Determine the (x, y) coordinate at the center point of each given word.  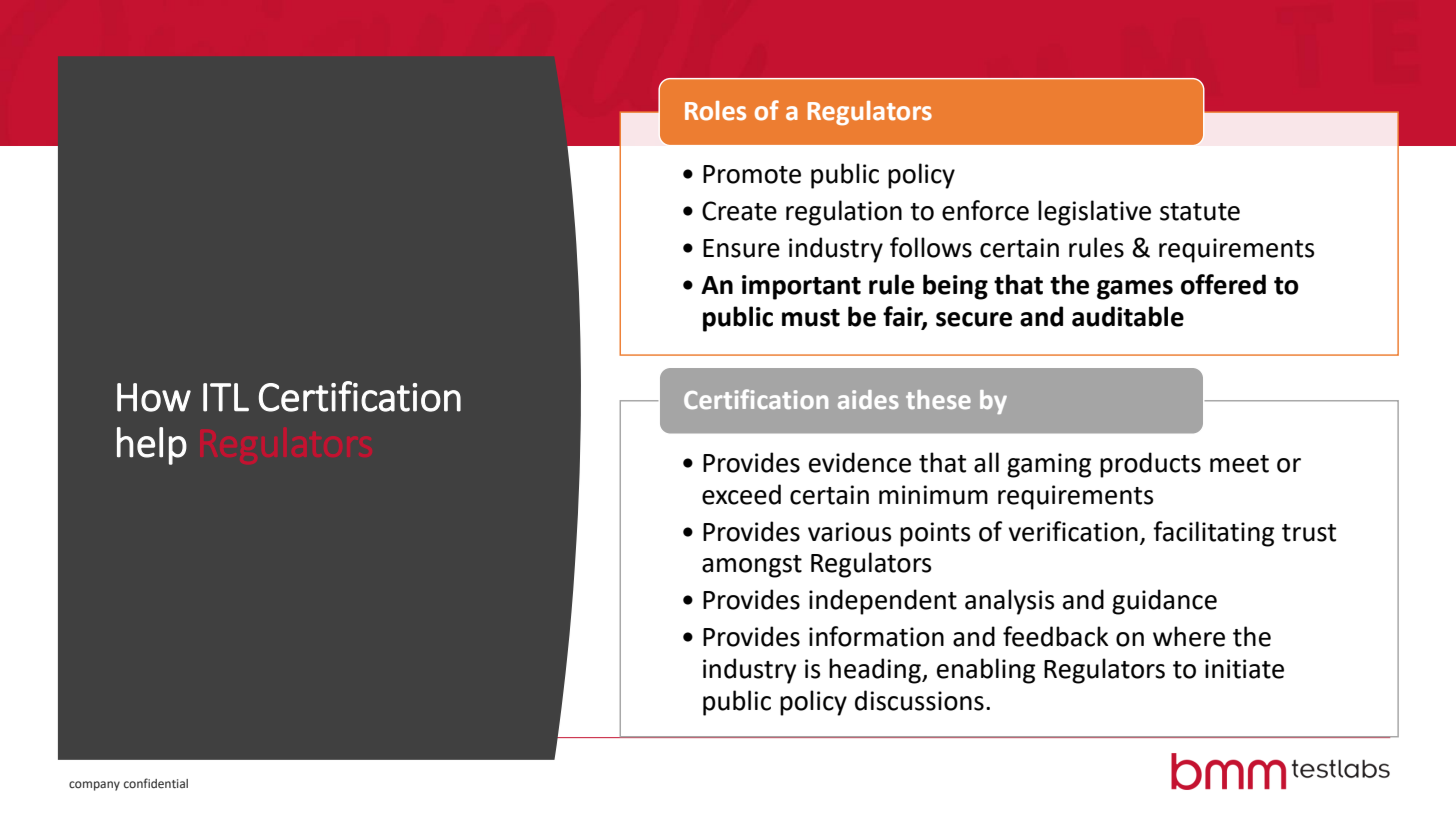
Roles (715, 111)
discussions (919, 700)
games (1135, 290)
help (152, 446)
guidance (1164, 602)
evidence (860, 462)
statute (1200, 212)
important (801, 287)
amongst (752, 566)
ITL (226, 397)
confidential (156, 783)
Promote (752, 174)
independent (883, 602)
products (1150, 465)
